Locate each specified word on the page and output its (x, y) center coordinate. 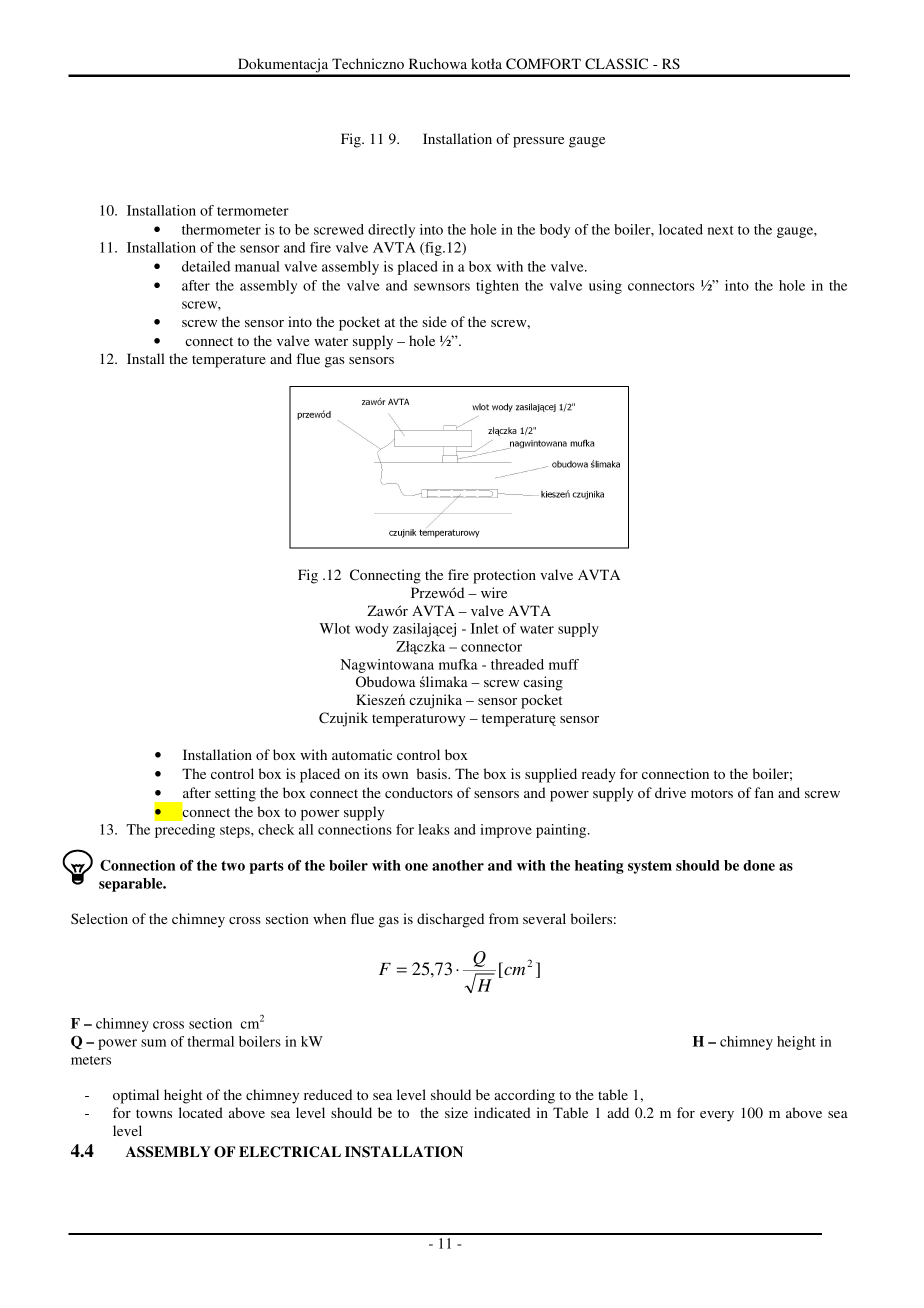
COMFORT (543, 64)
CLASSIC (616, 64)
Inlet (485, 628)
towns (154, 1113)
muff (564, 664)
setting (235, 794)
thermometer (221, 229)
